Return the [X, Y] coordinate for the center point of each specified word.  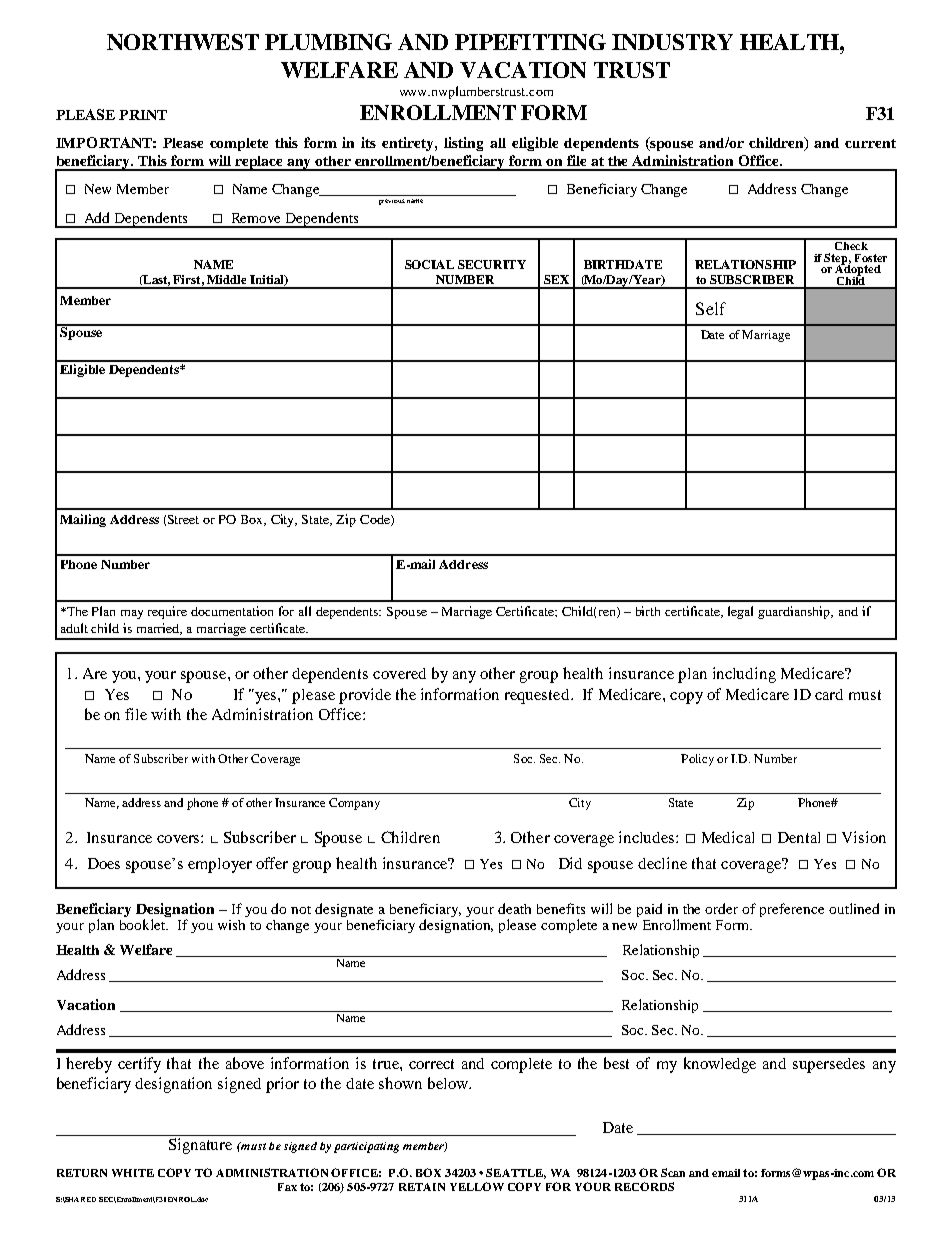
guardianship [795, 612]
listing [463, 144]
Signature [200, 1146]
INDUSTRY [672, 42]
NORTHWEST [183, 42]
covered [399, 673]
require [167, 612]
